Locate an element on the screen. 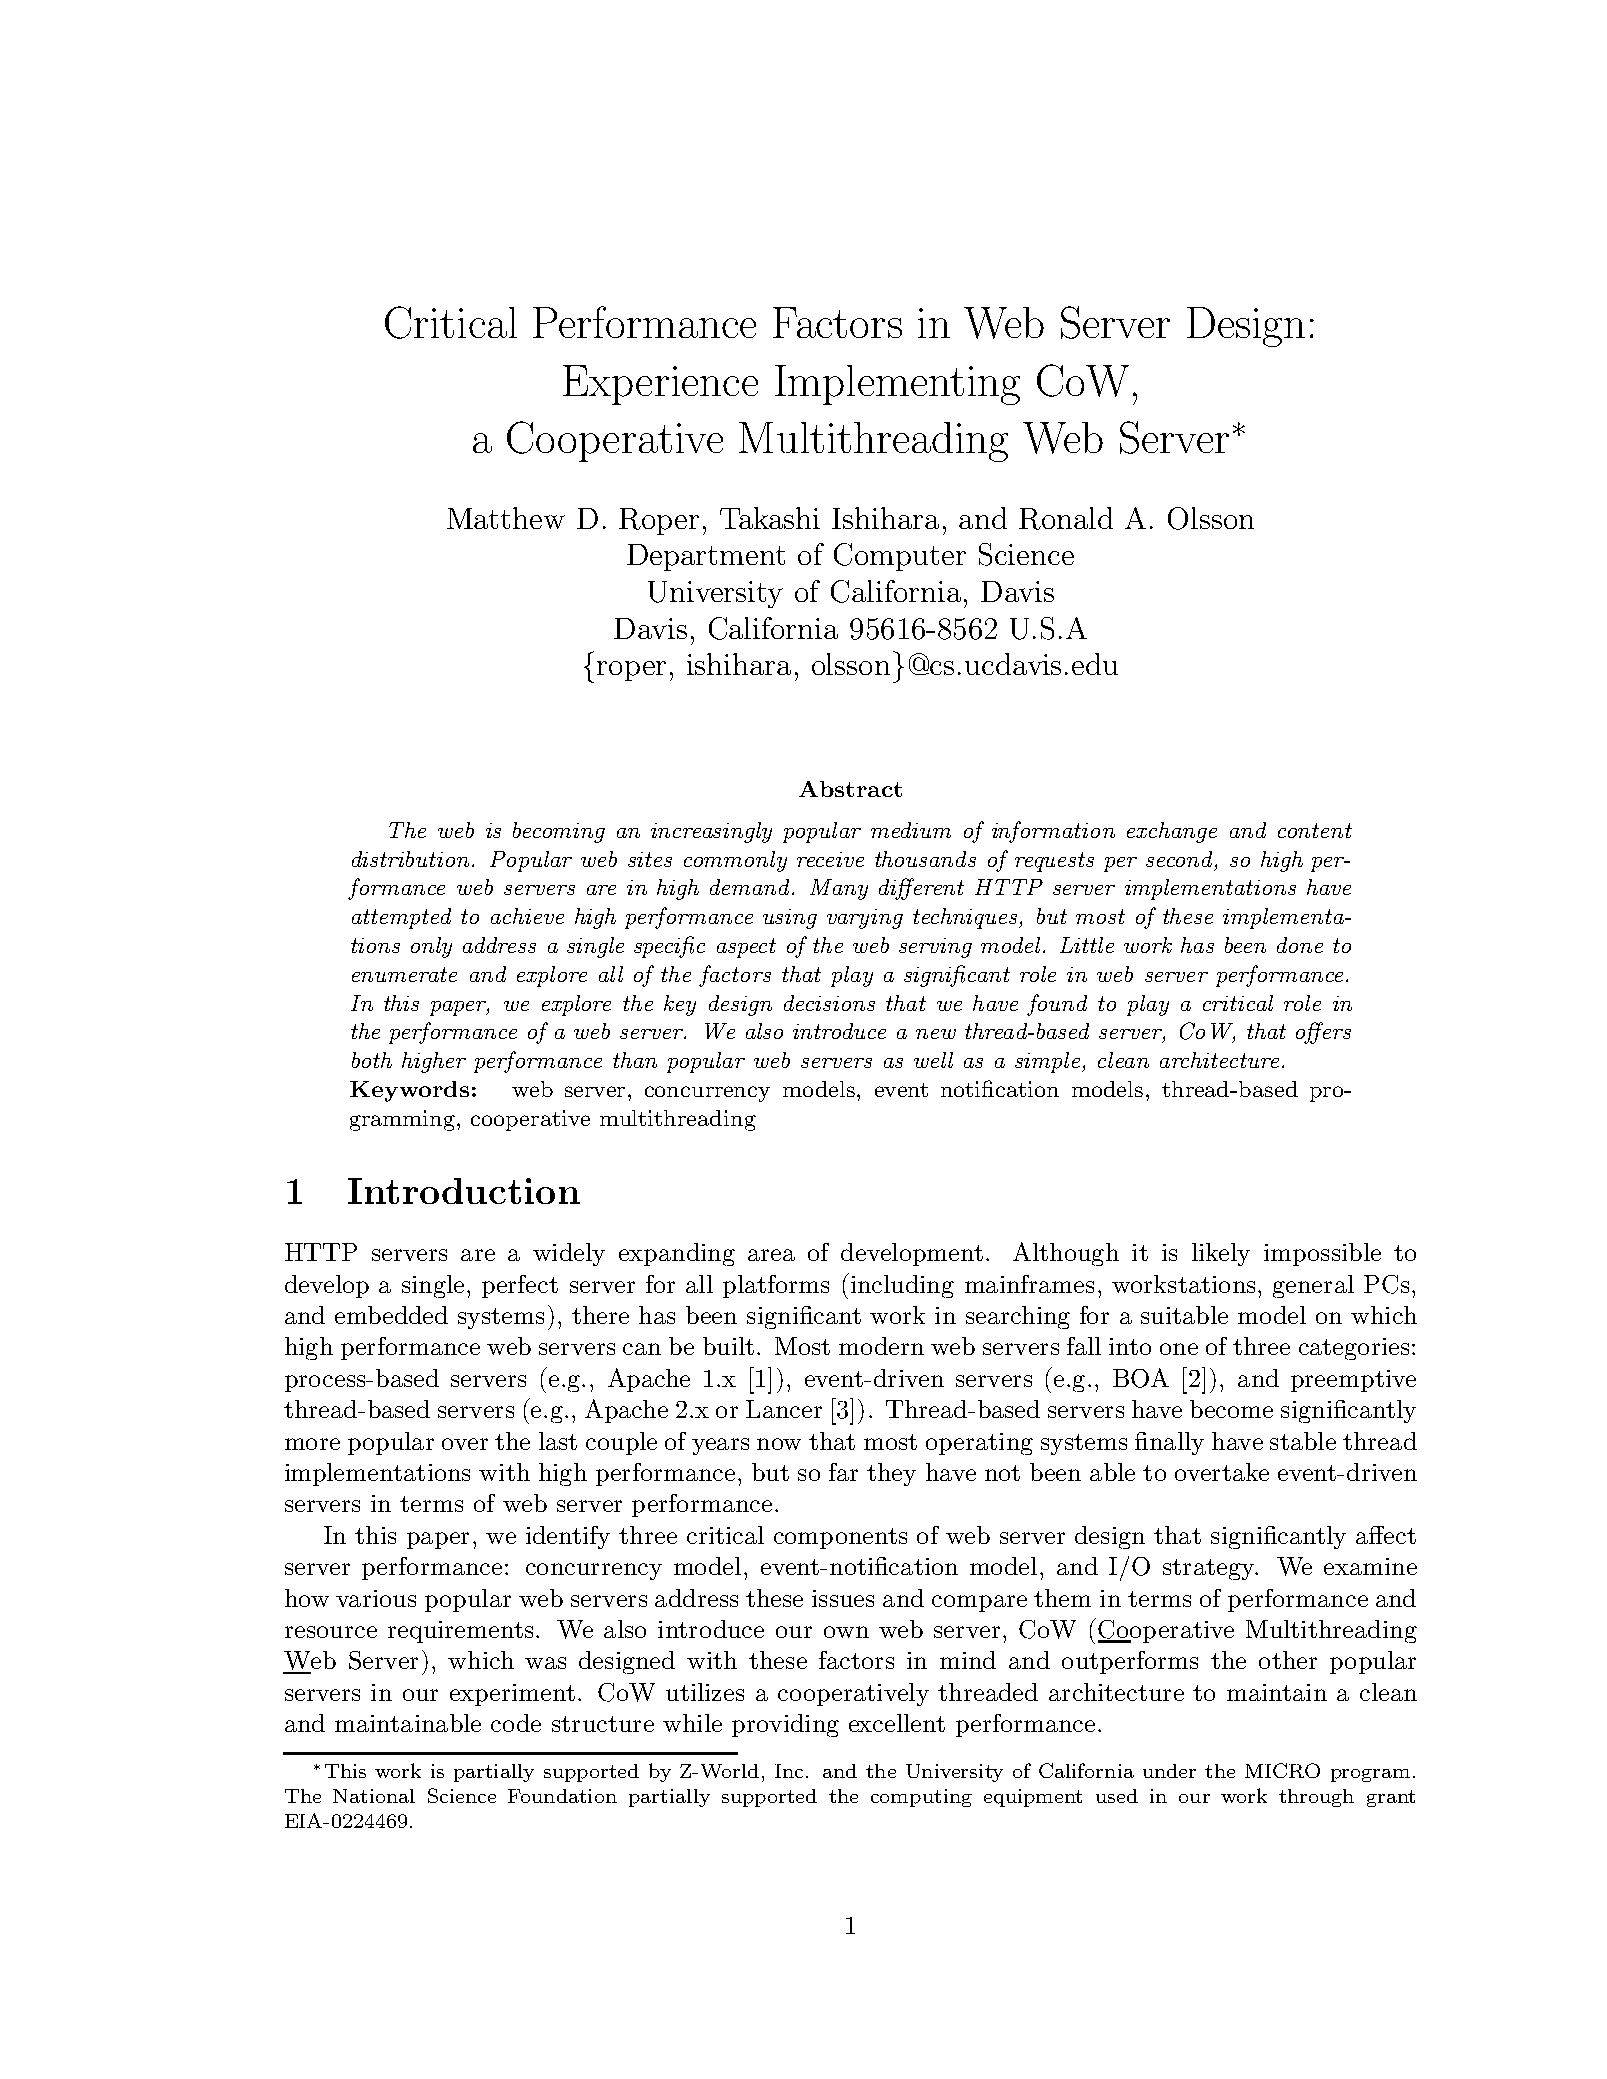  Ronald is located at coordinates (1066, 518).
